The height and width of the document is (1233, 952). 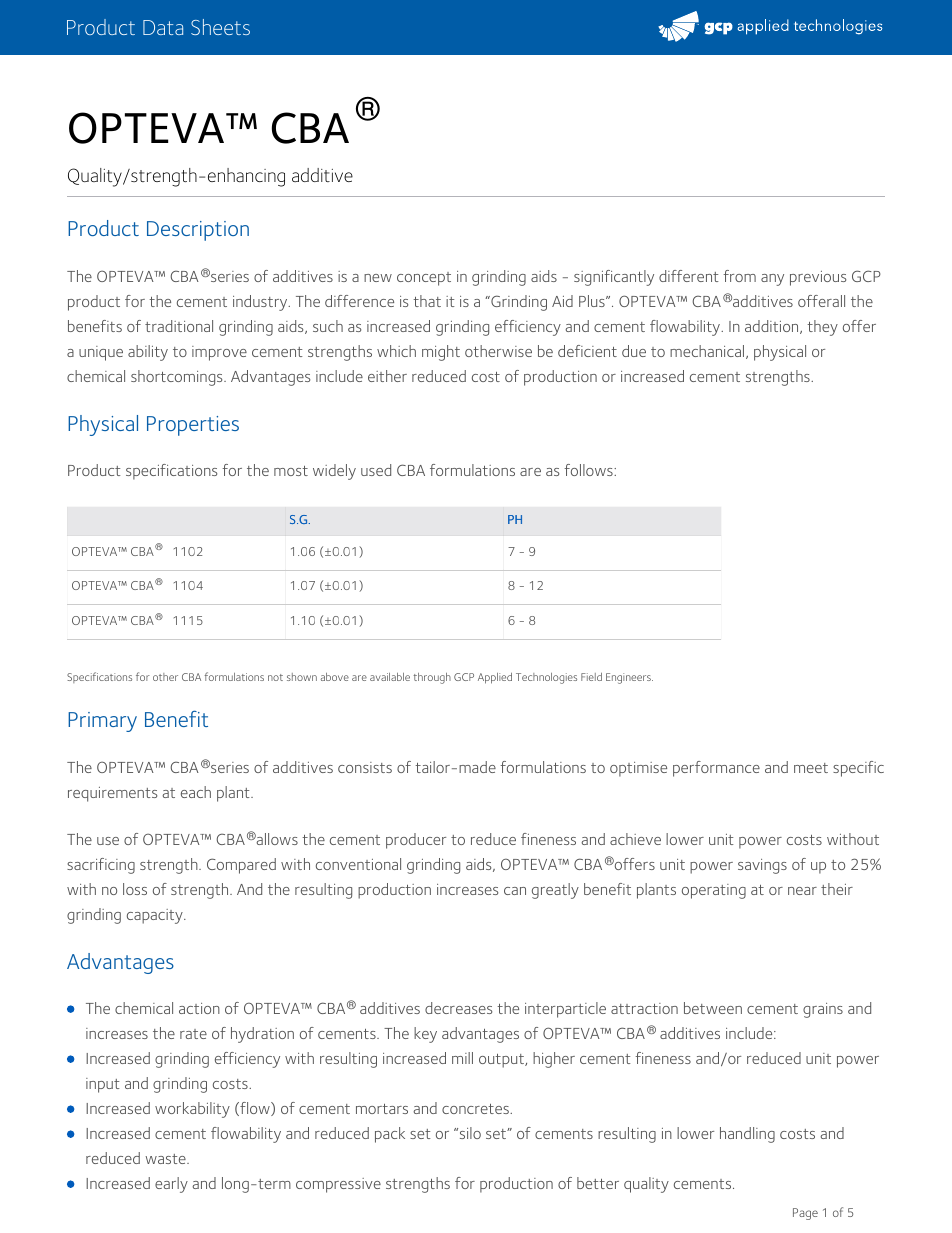 What do you see at coordinates (629, 678) in the document?
I see `Engineers` at bounding box center [629, 678].
